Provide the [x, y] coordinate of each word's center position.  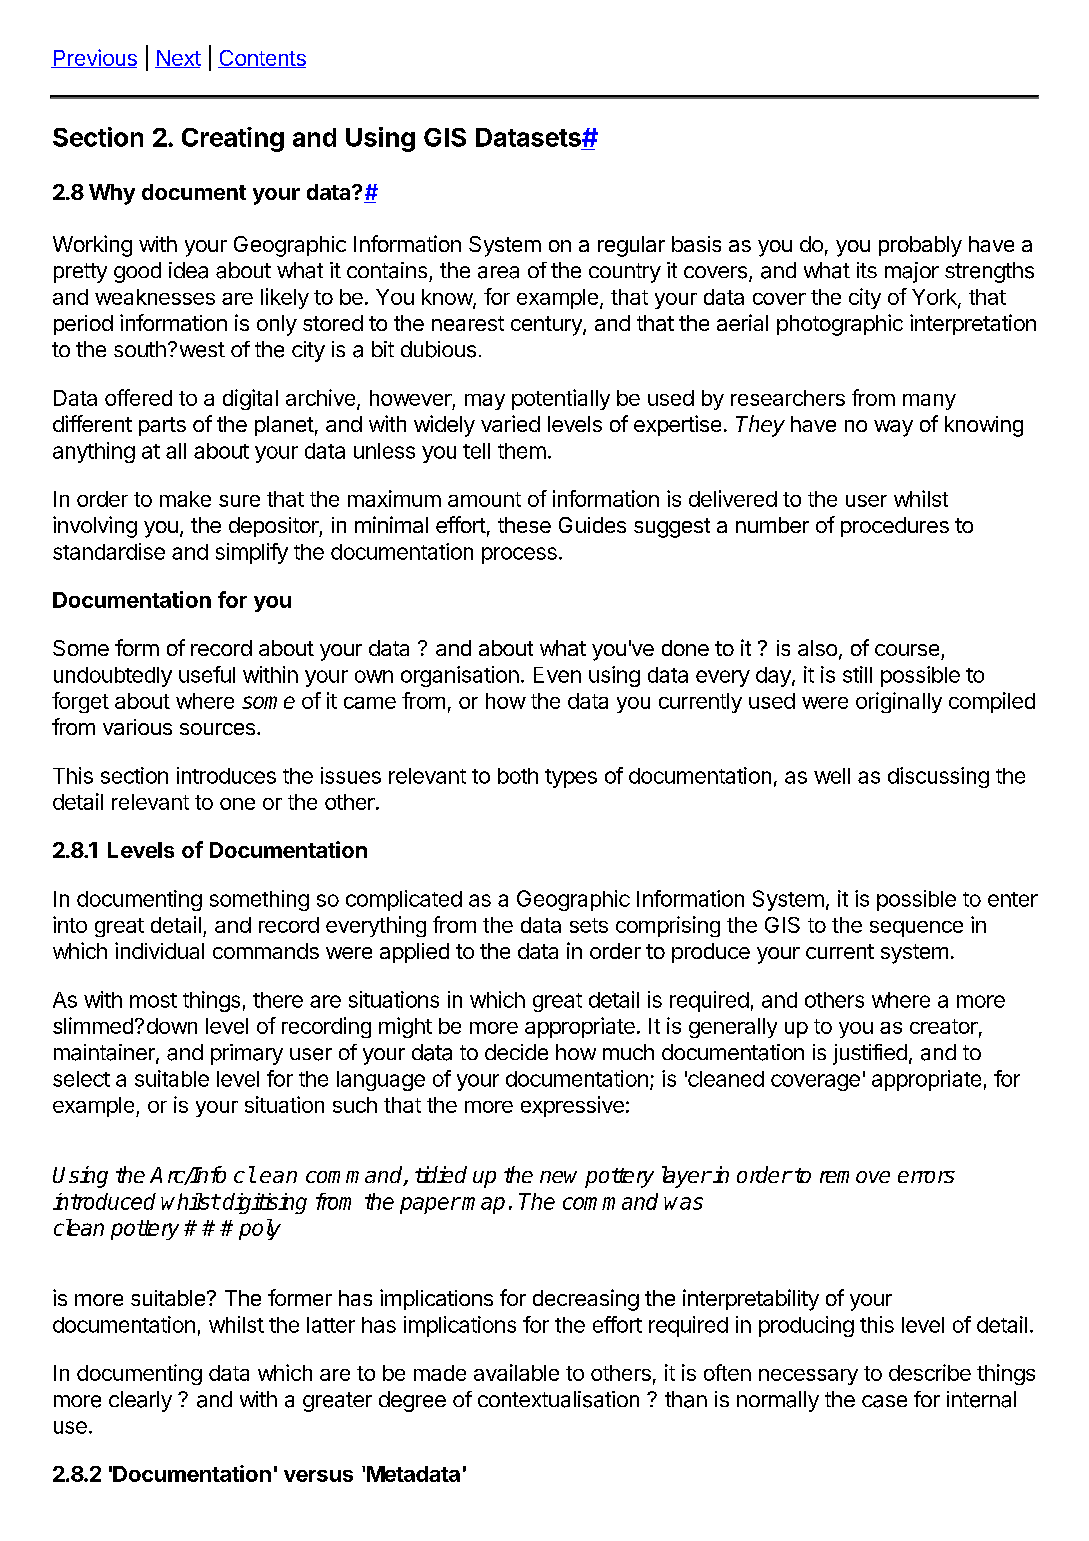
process [519, 555]
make [185, 499]
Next [178, 59]
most [153, 1000]
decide [516, 1052]
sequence [916, 929]
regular [631, 246]
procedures [895, 527]
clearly [140, 1401]
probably [920, 246]
